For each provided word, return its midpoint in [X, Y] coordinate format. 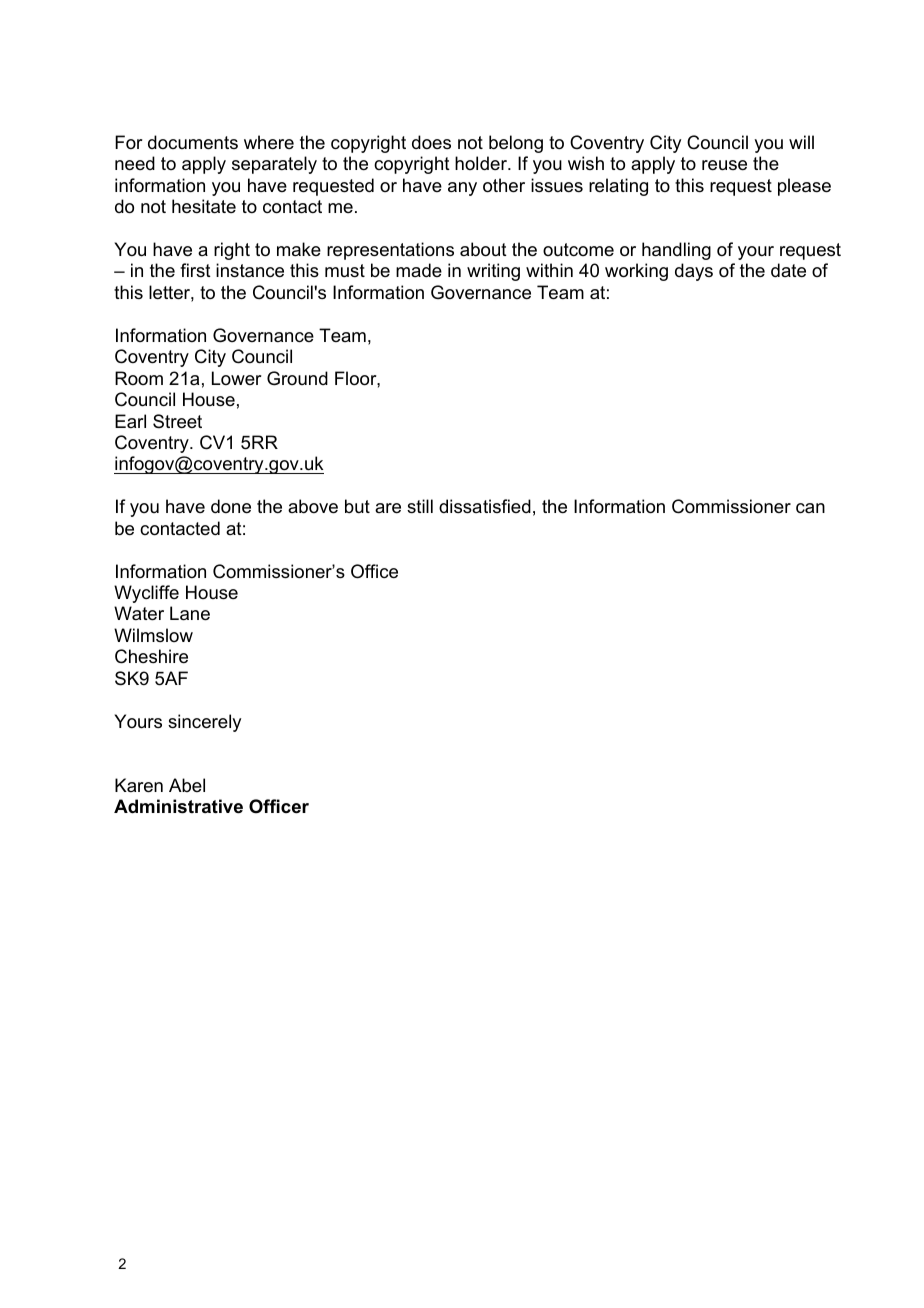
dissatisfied [485, 506]
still [420, 506]
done [231, 506]
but [357, 506]
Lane [190, 613]
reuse [724, 165]
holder [482, 163]
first [195, 270]
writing [493, 272]
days [694, 272]
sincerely [204, 723]
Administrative [178, 806]
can [810, 508]
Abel [187, 785]
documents [193, 142]
